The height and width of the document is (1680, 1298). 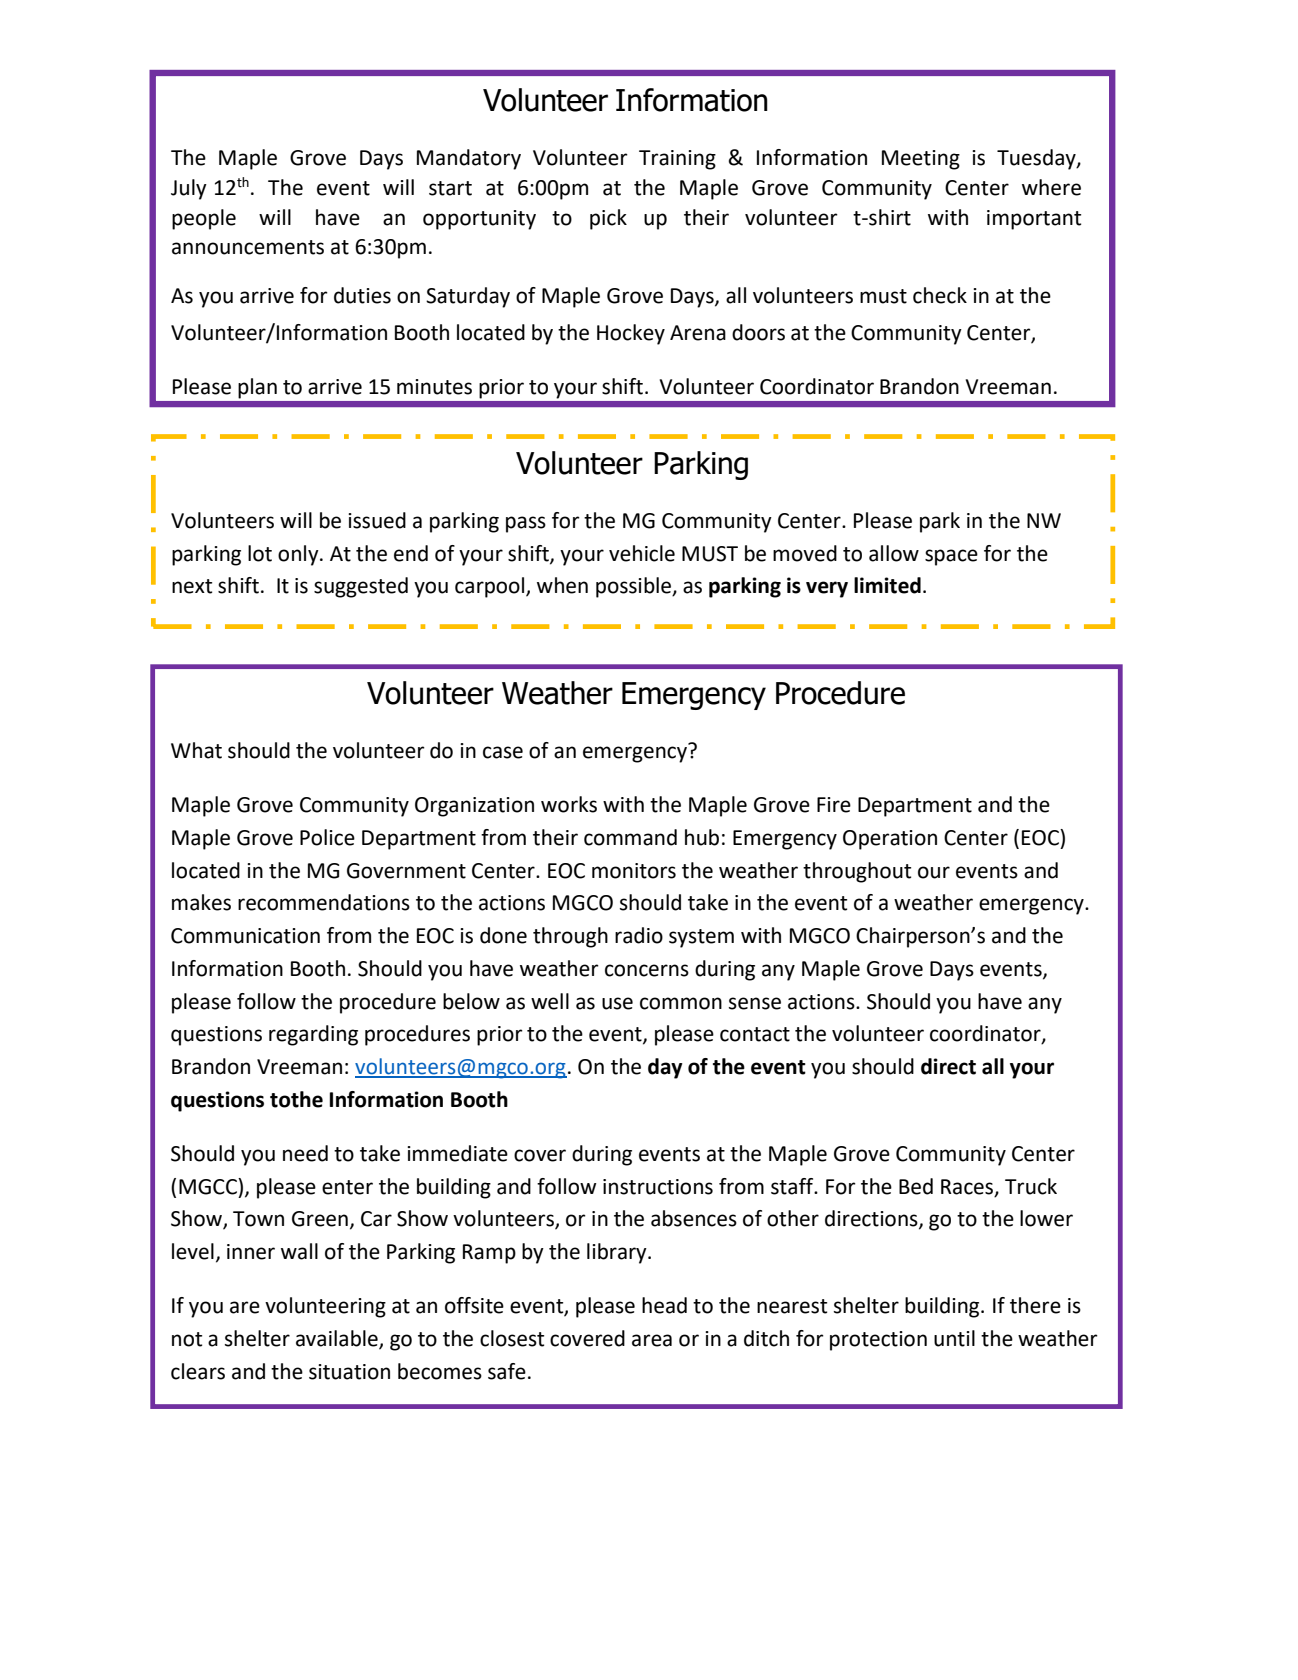 What do you see at coordinates (313, 1035) in the document?
I see `regarding` at bounding box center [313, 1035].
